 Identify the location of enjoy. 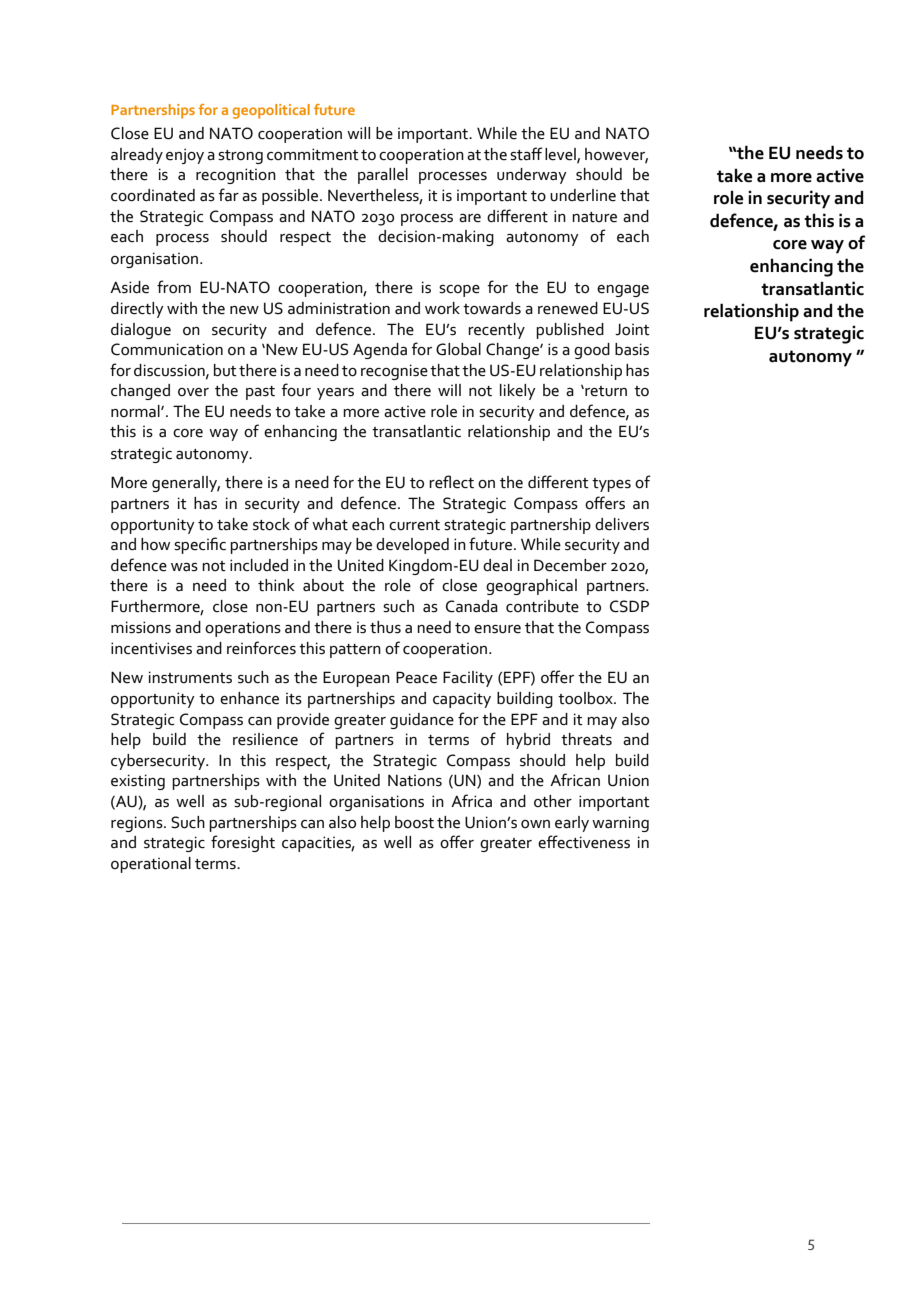
(185, 156).
